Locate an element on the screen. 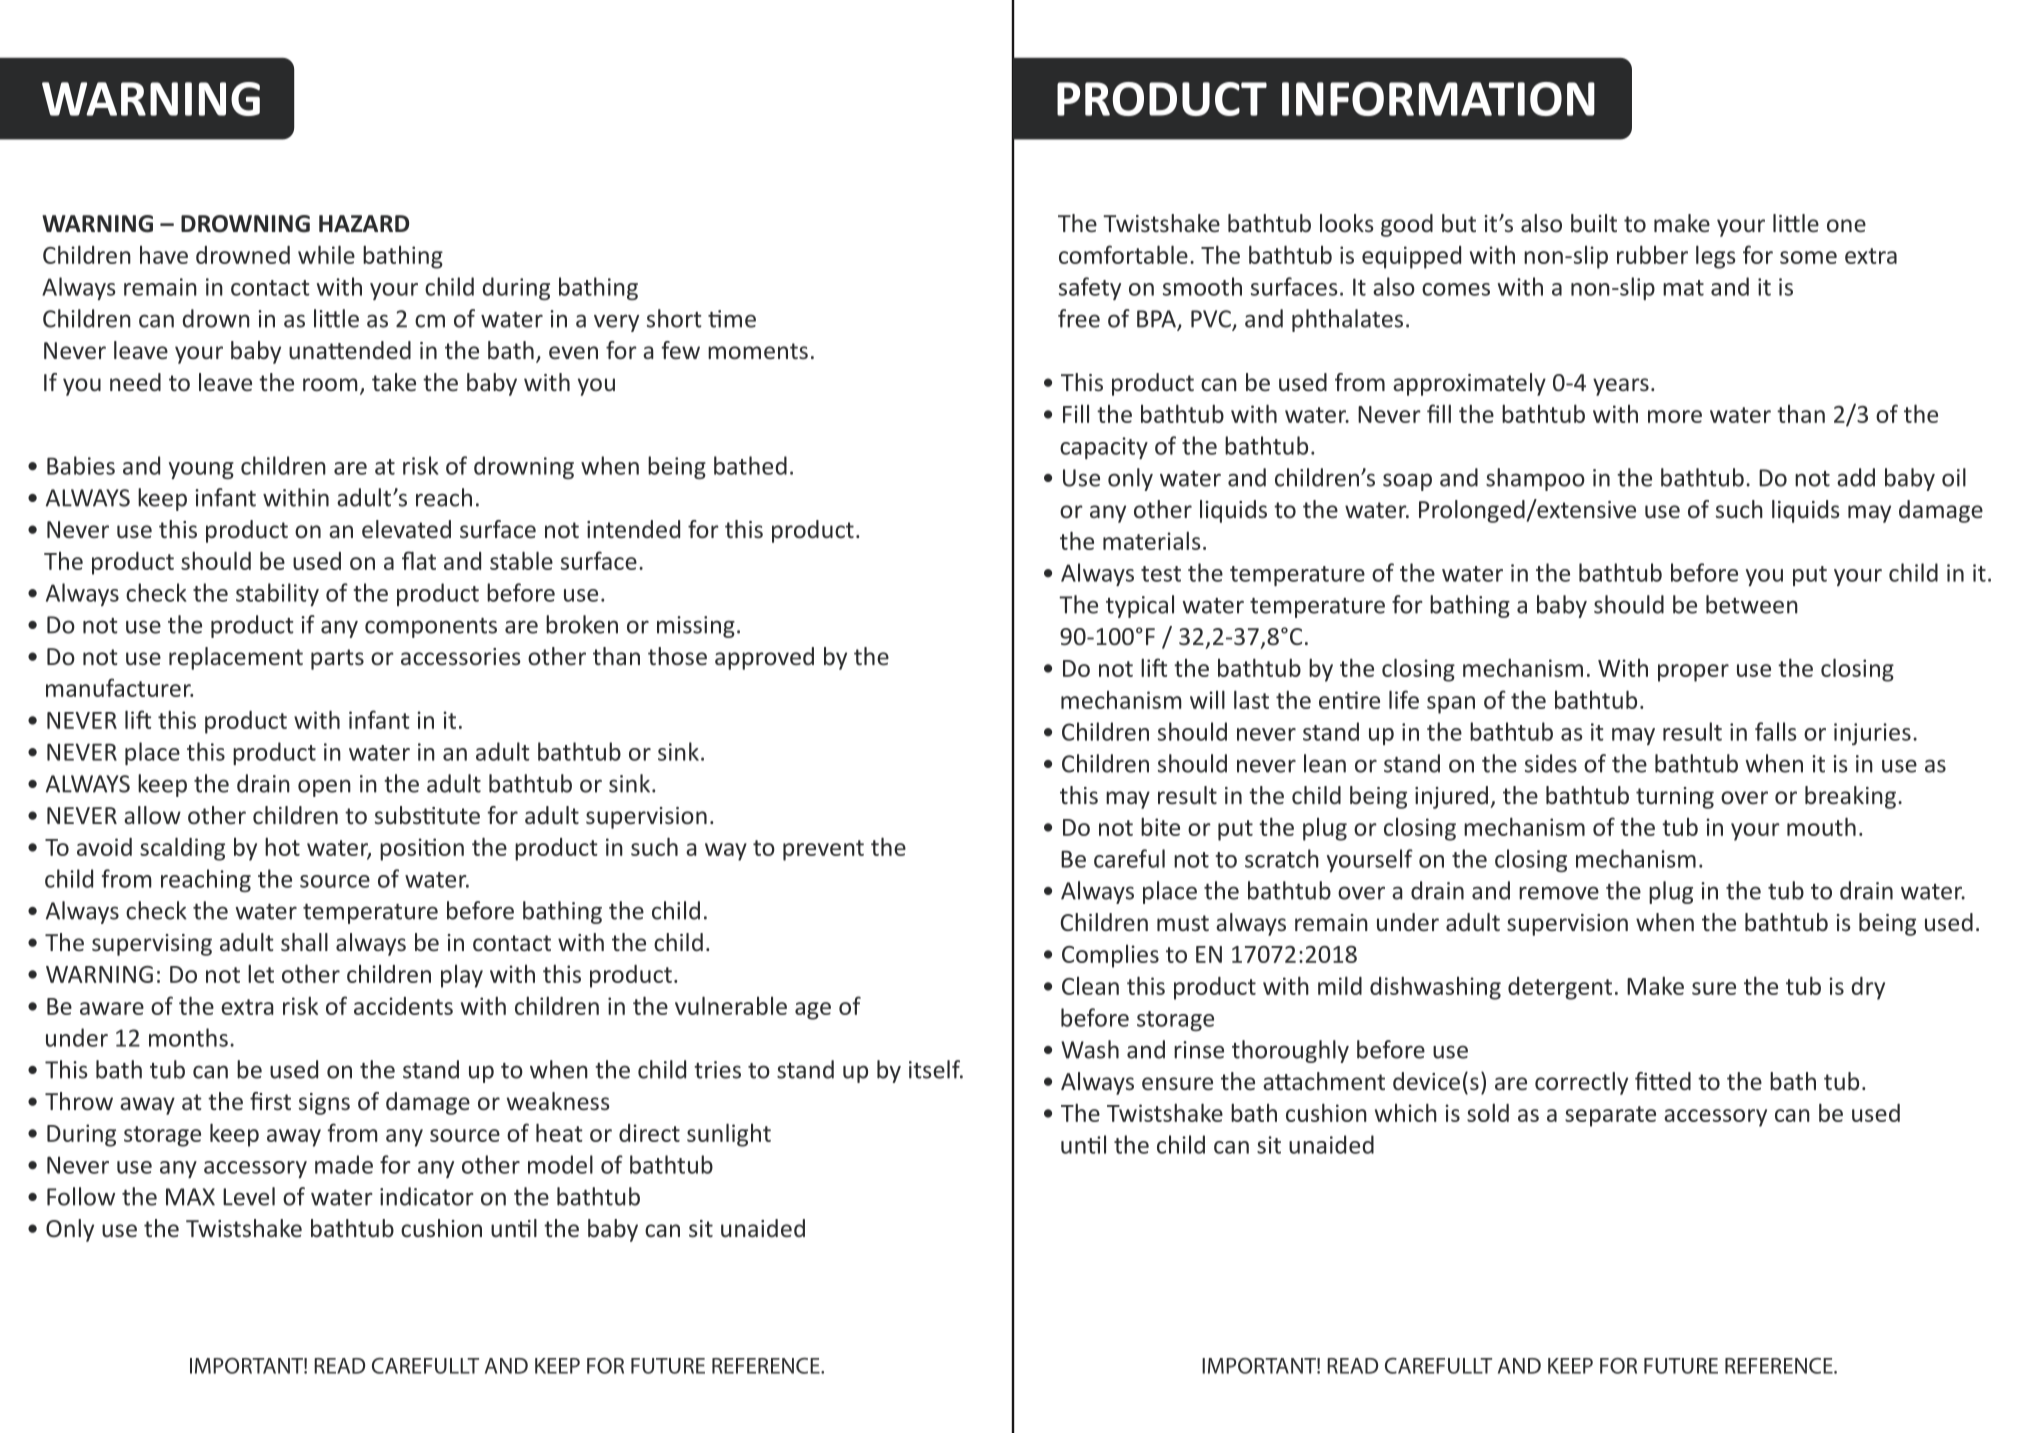 This screenshot has width=2026, height=1433. parts is located at coordinates (337, 659).
